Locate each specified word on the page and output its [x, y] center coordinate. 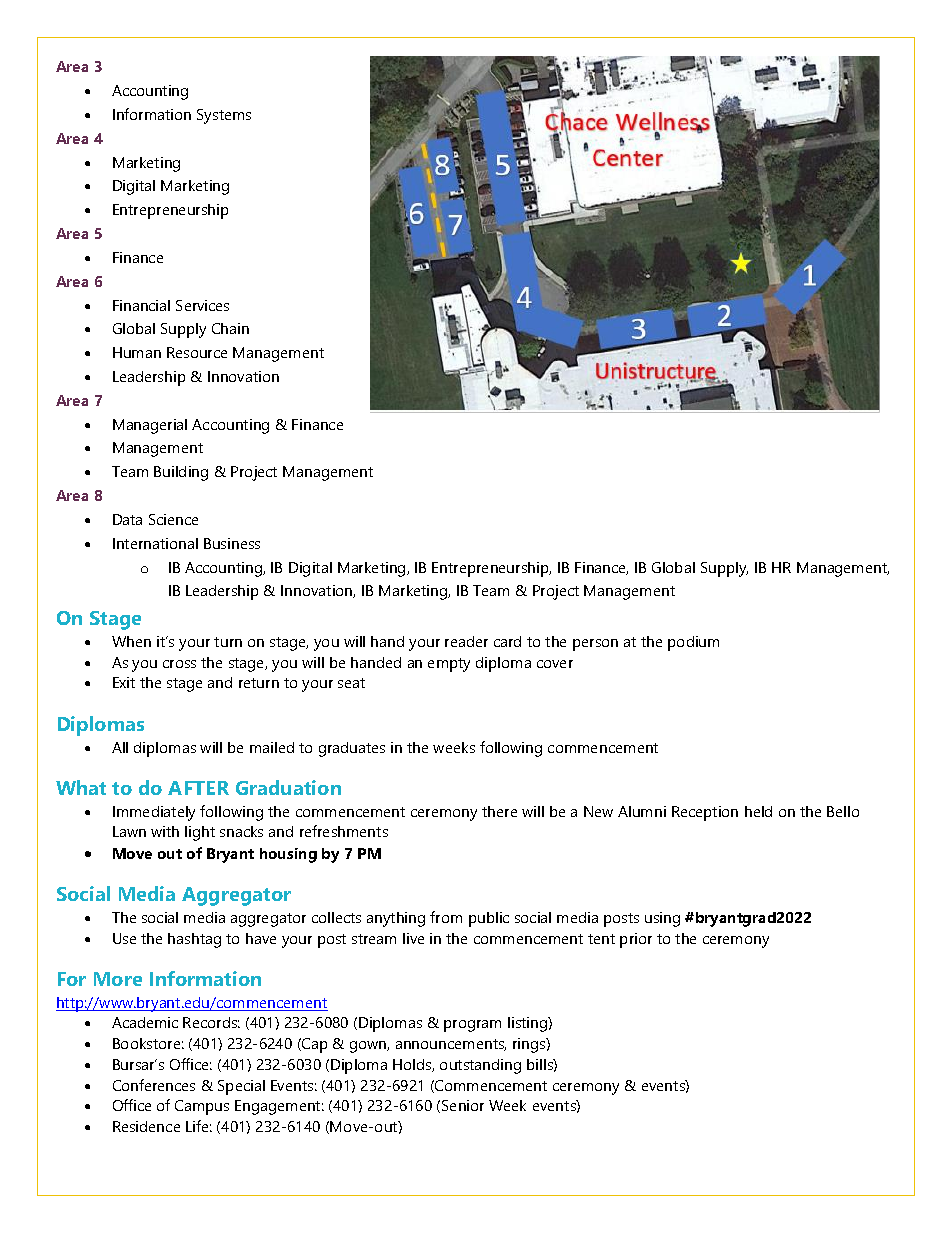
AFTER [198, 788]
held [758, 811]
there [499, 811]
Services [202, 305]
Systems [224, 116]
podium [693, 643]
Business [232, 543]
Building [181, 473]
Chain [230, 328]
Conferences [154, 1085]
